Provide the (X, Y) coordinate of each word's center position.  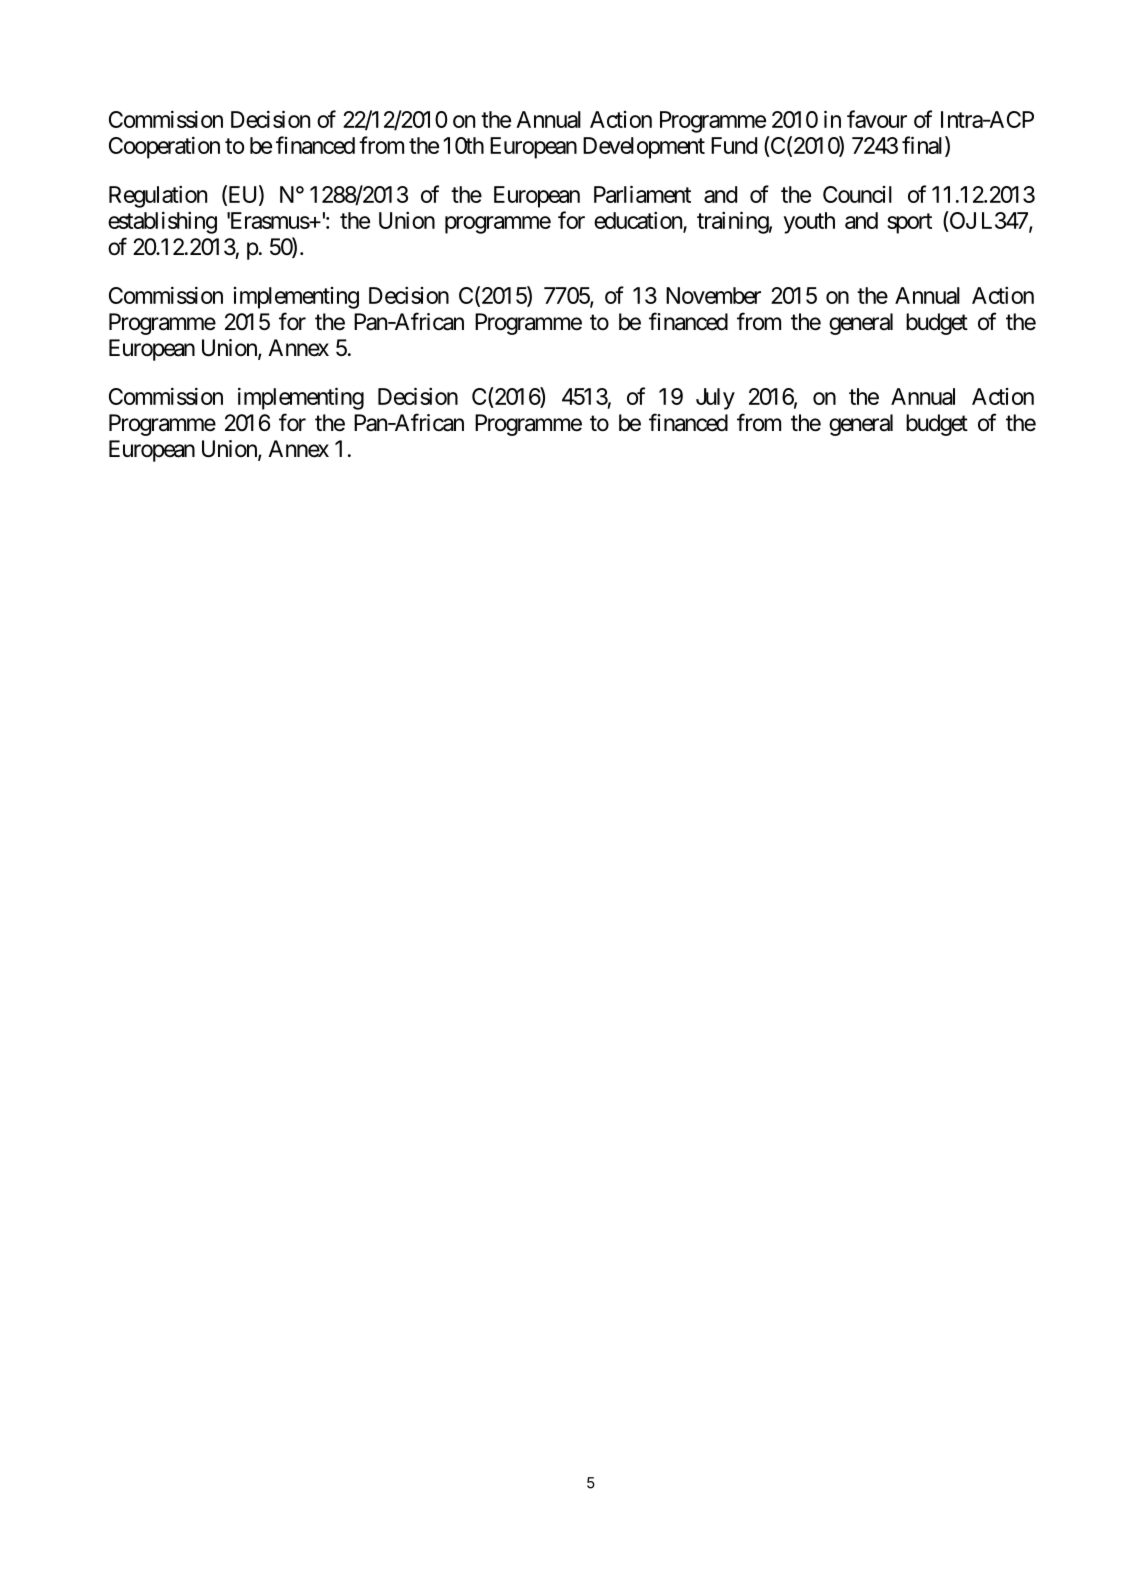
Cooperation (164, 147)
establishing (162, 222)
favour (877, 119)
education (639, 221)
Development (644, 148)
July (715, 399)
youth (809, 223)
